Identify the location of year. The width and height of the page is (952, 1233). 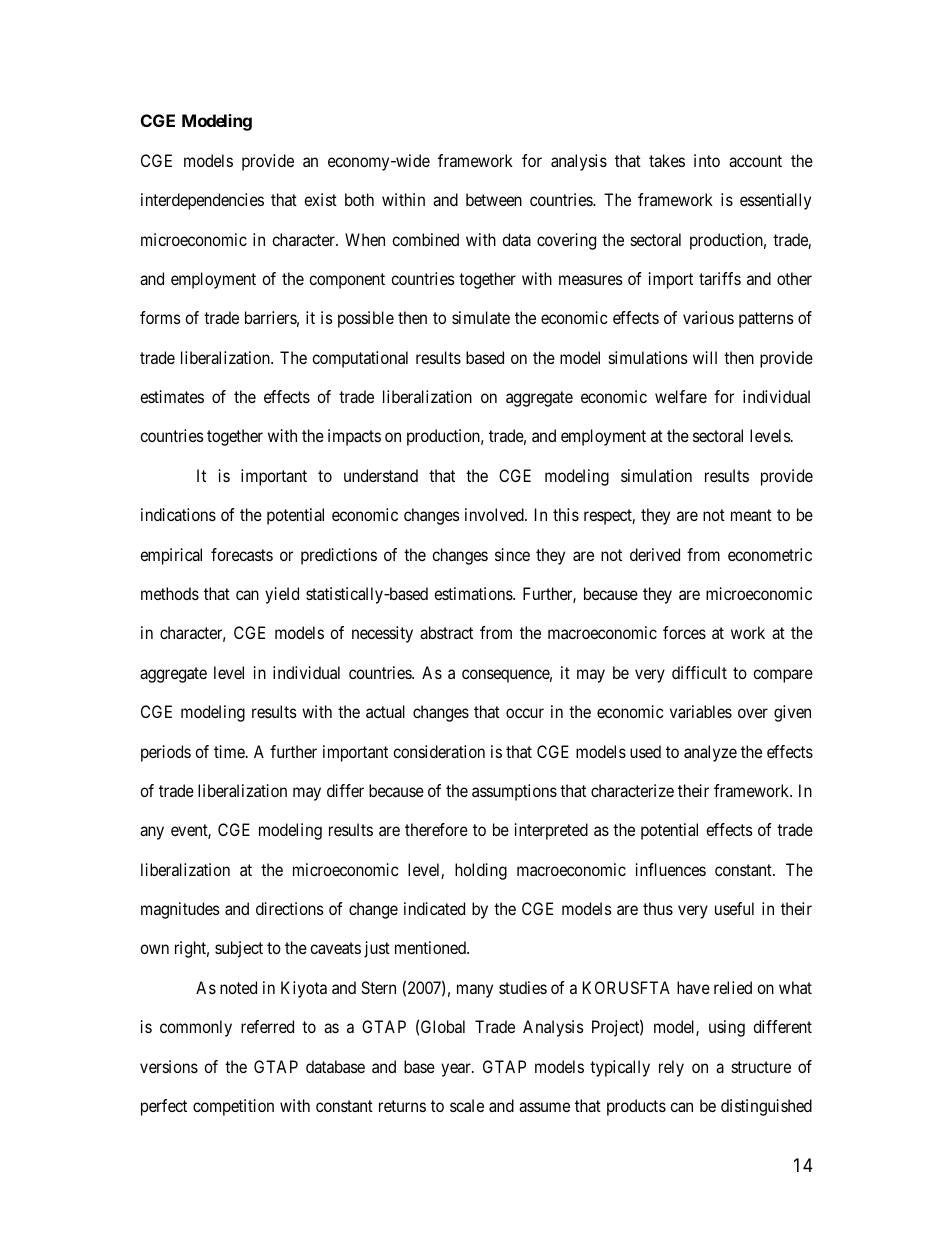
(457, 1070).
